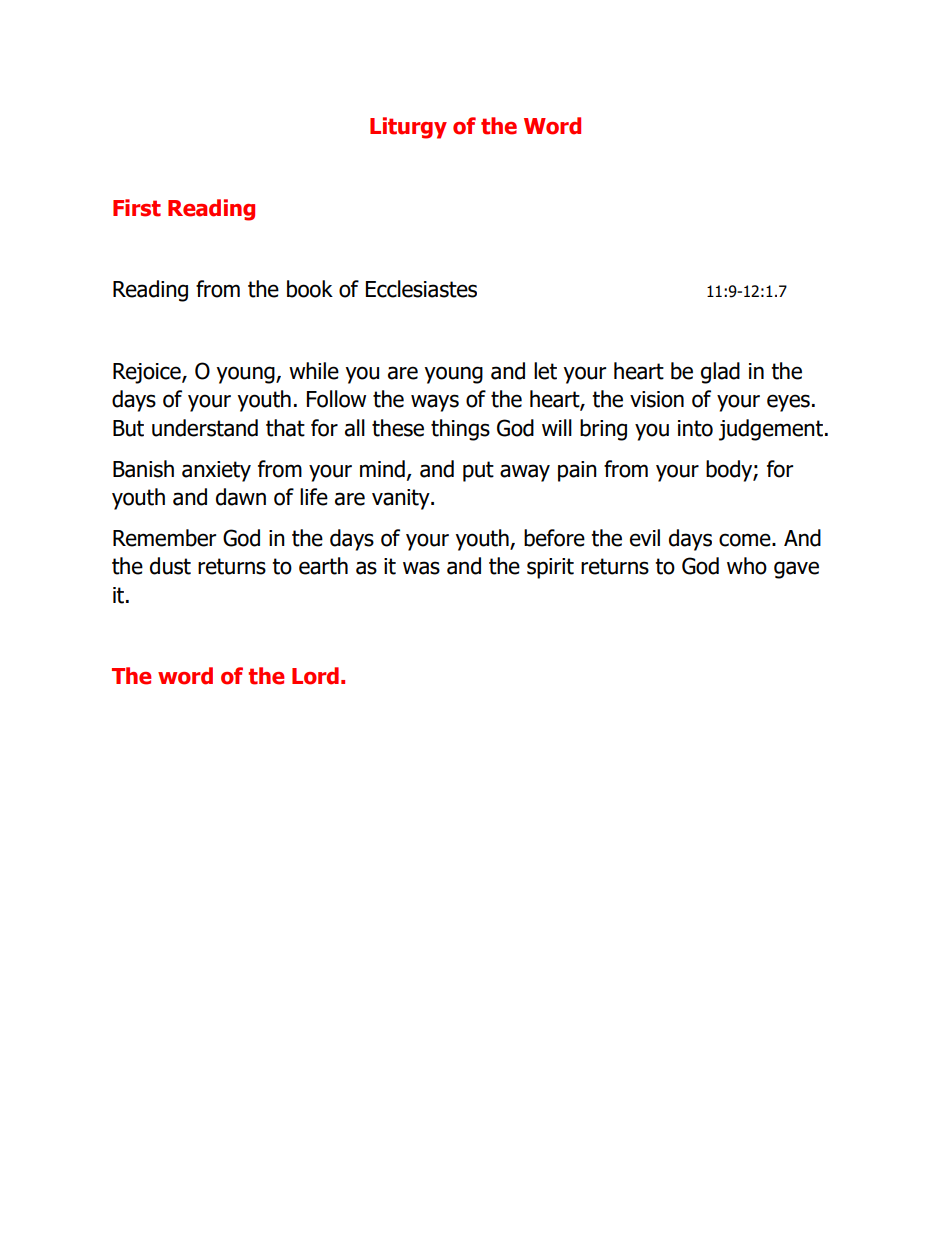 The image size is (952, 1233). What do you see at coordinates (137, 208) in the image?
I see `First` at bounding box center [137, 208].
